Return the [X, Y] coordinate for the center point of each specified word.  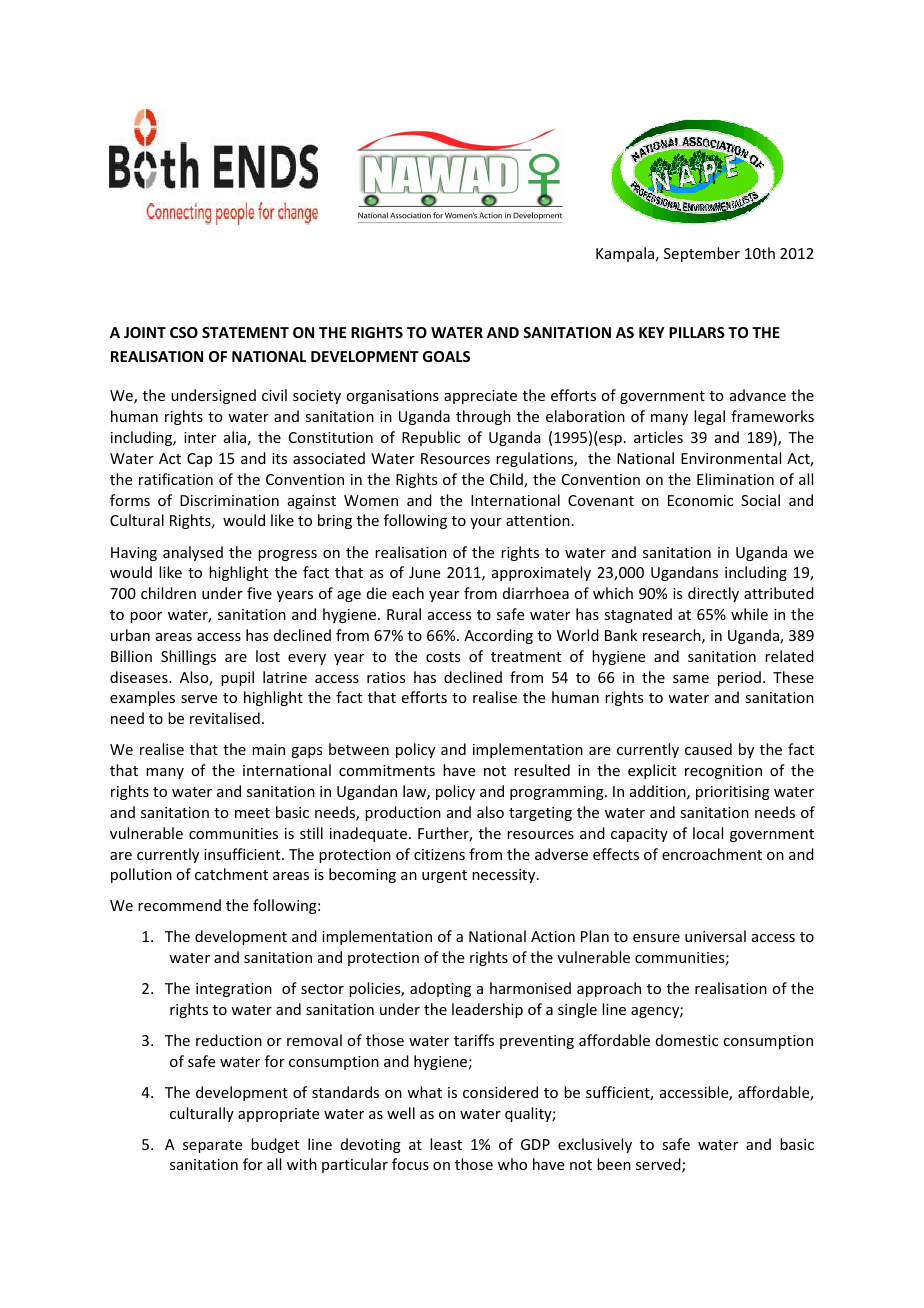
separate [212, 1146]
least [446, 1144]
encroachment [712, 854]
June [424, 572]
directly [713, 594]
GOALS [446, 356]
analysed [193, 553]
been [614, 1164]
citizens [439, 854]
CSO [184, 332]
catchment [231, 874]
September [702, 254]
